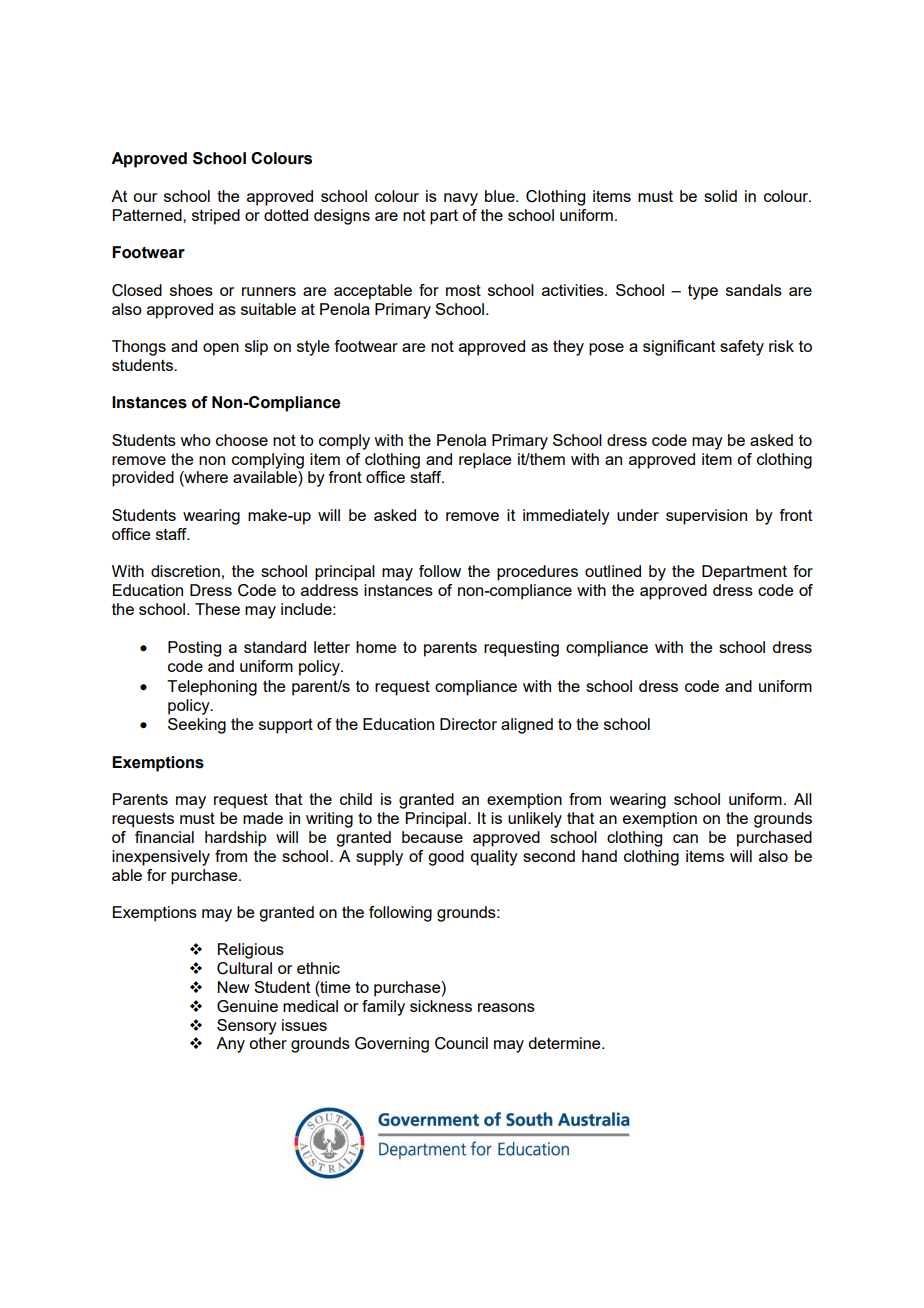 The image size is (924, 1308). What do you see at coordinates (803, 799) in the screenshot?
I see `All` at bounding box center [803, 799].
